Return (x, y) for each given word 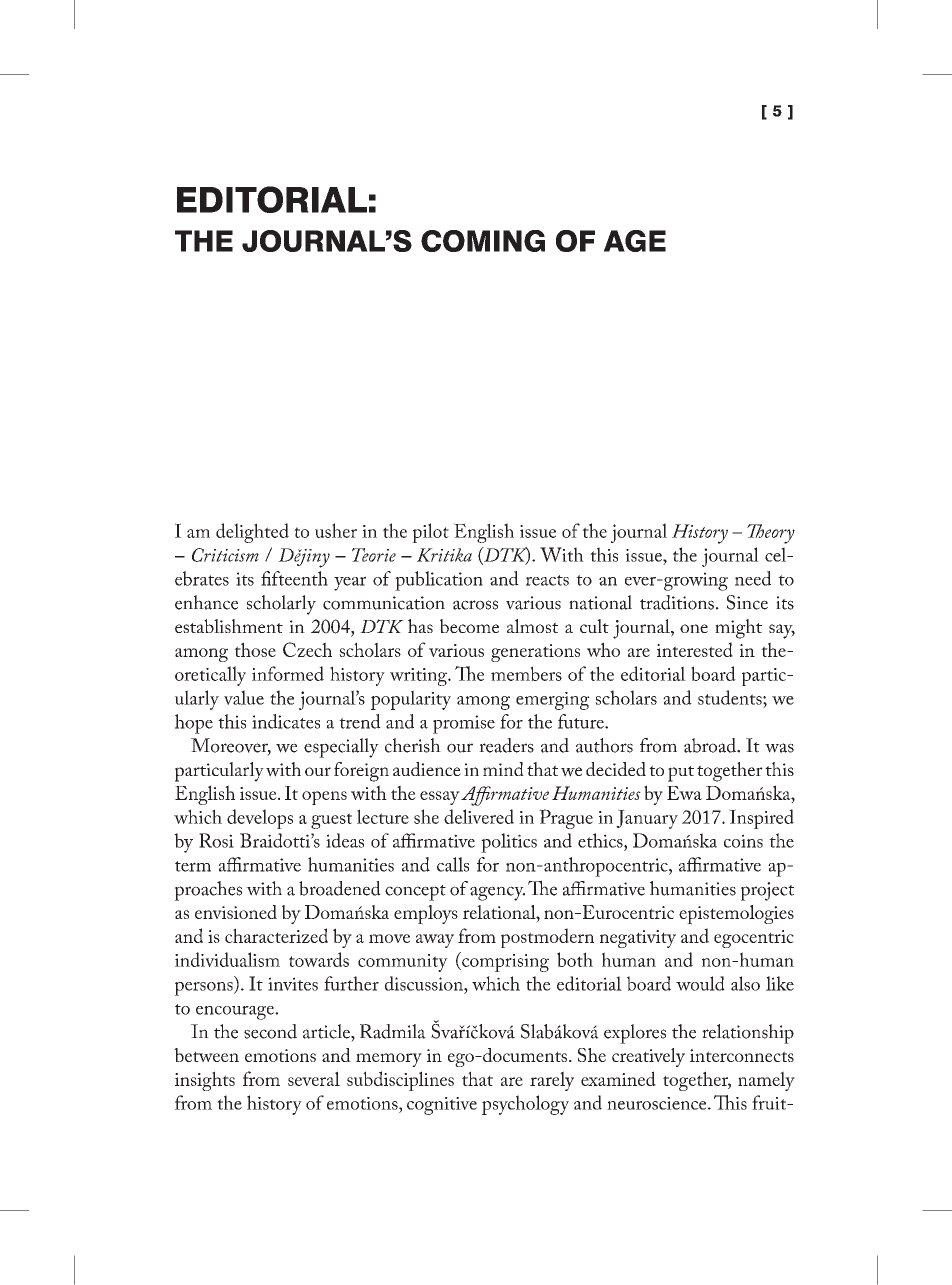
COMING (483, 241)
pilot (430, 533)
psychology (525, 1105)
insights (205, 1081)
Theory (771, 534)
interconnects (742, 1055)
